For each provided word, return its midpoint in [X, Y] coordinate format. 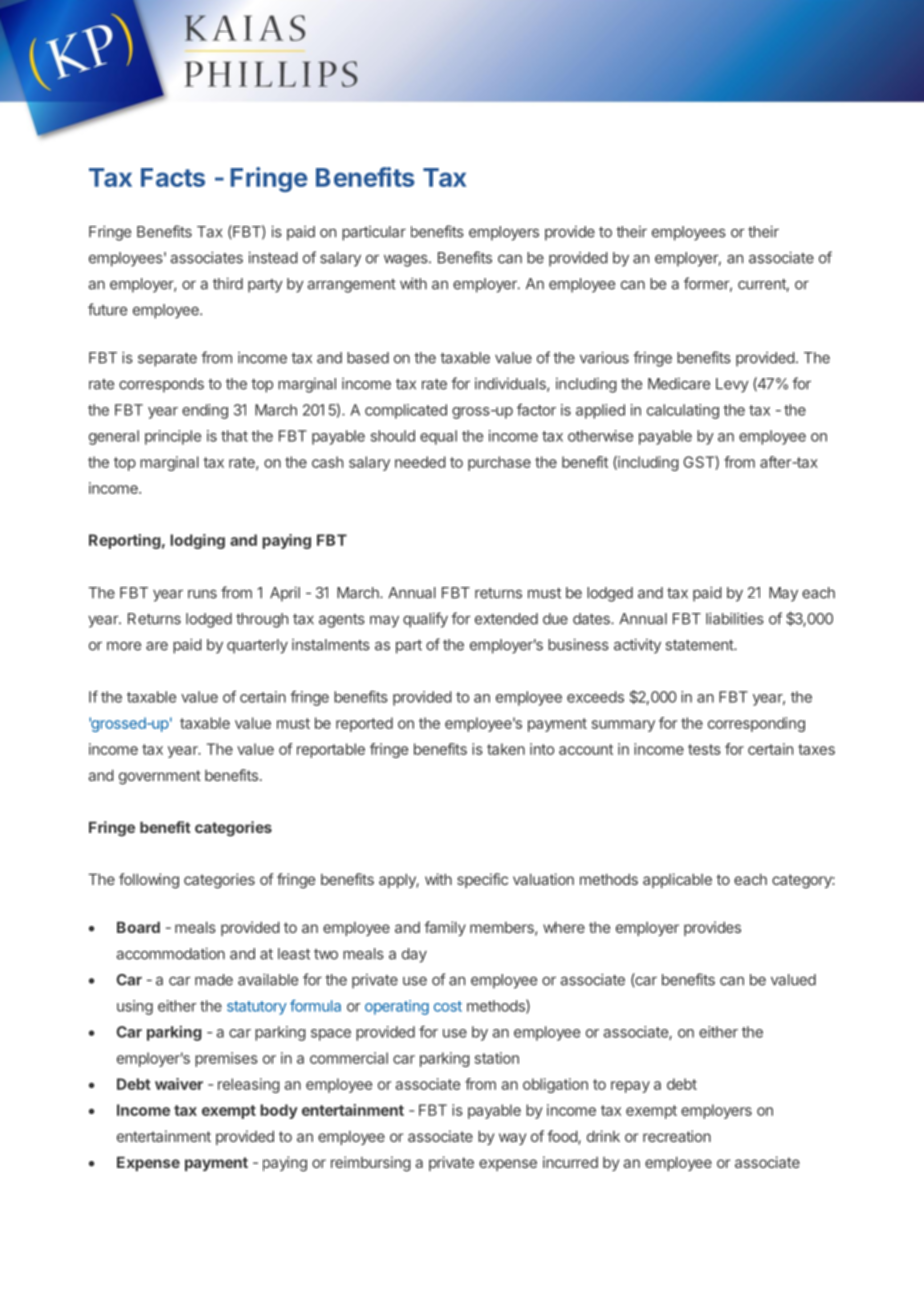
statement [700, 645]
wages [407, 260]
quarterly [257, 646]
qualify [425, 620]
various [604, 357]
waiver [179, 1084]
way [512, 1139]
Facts [173, 177]
